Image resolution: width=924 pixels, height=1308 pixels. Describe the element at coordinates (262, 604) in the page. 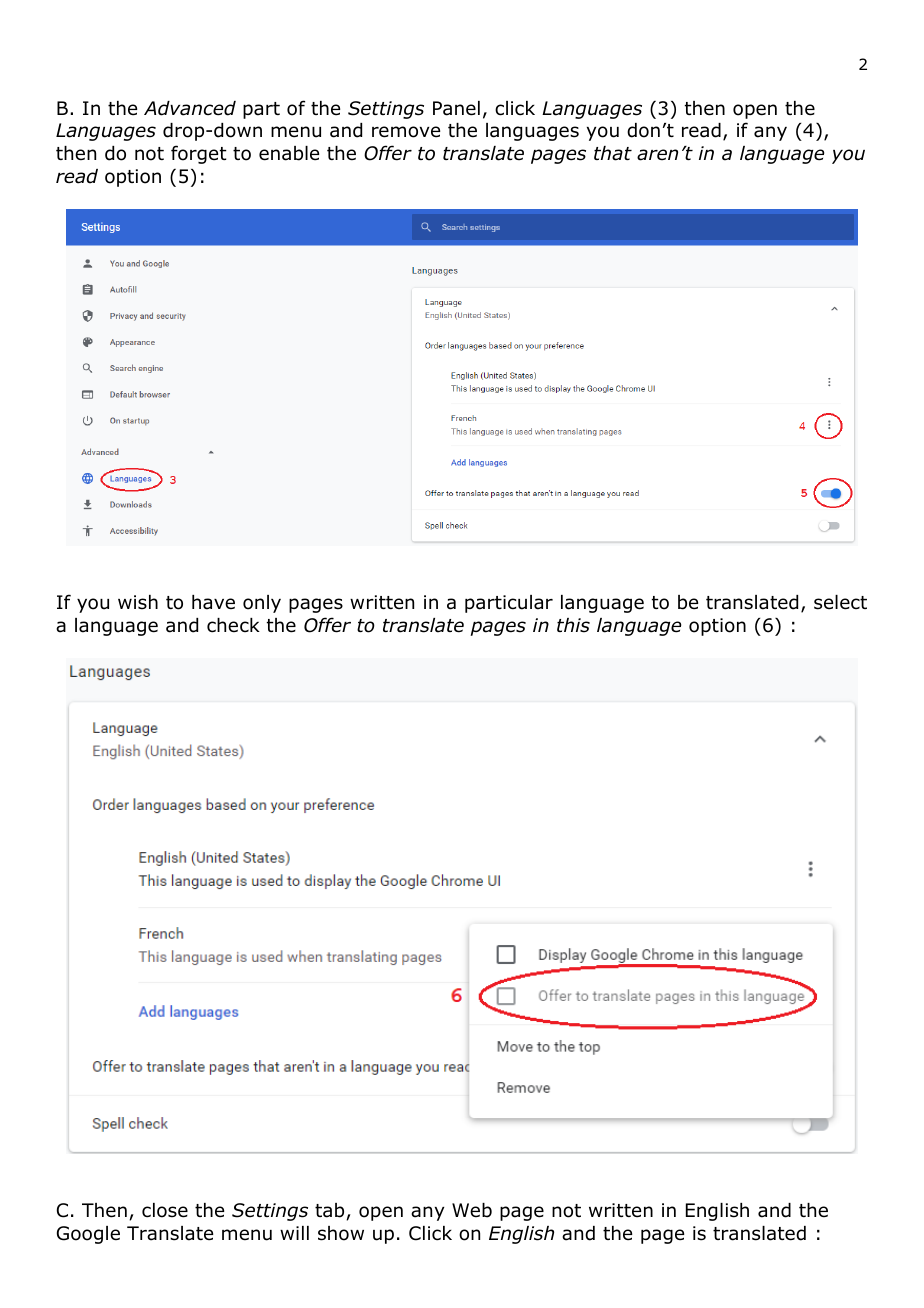

I see `only` at that location.
